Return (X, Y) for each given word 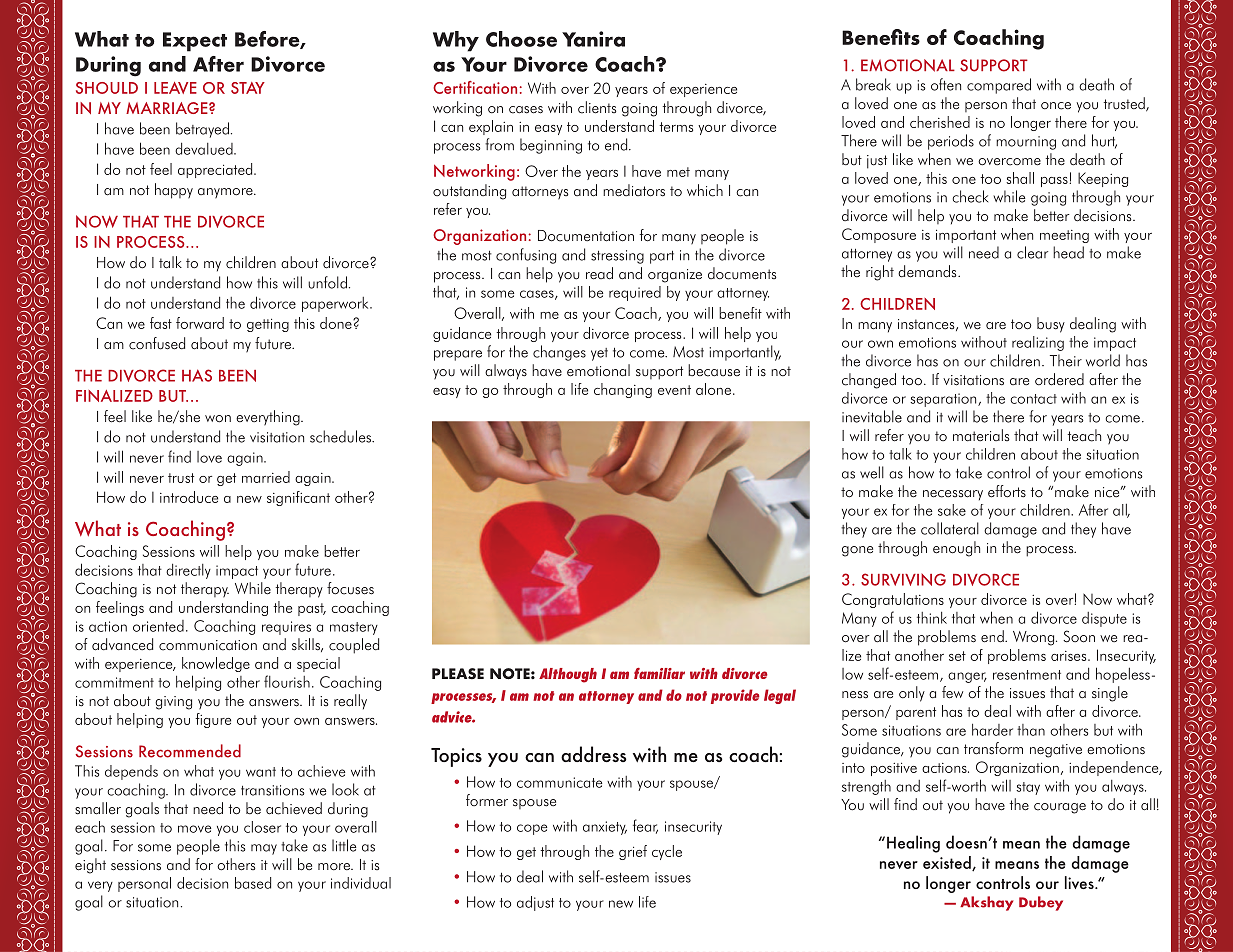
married (266, 477)
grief (633, 852)
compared (999, 86)
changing (623, 390)
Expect (195, 42)
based (253, 883)
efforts (1007, 491)
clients (597, 107)
